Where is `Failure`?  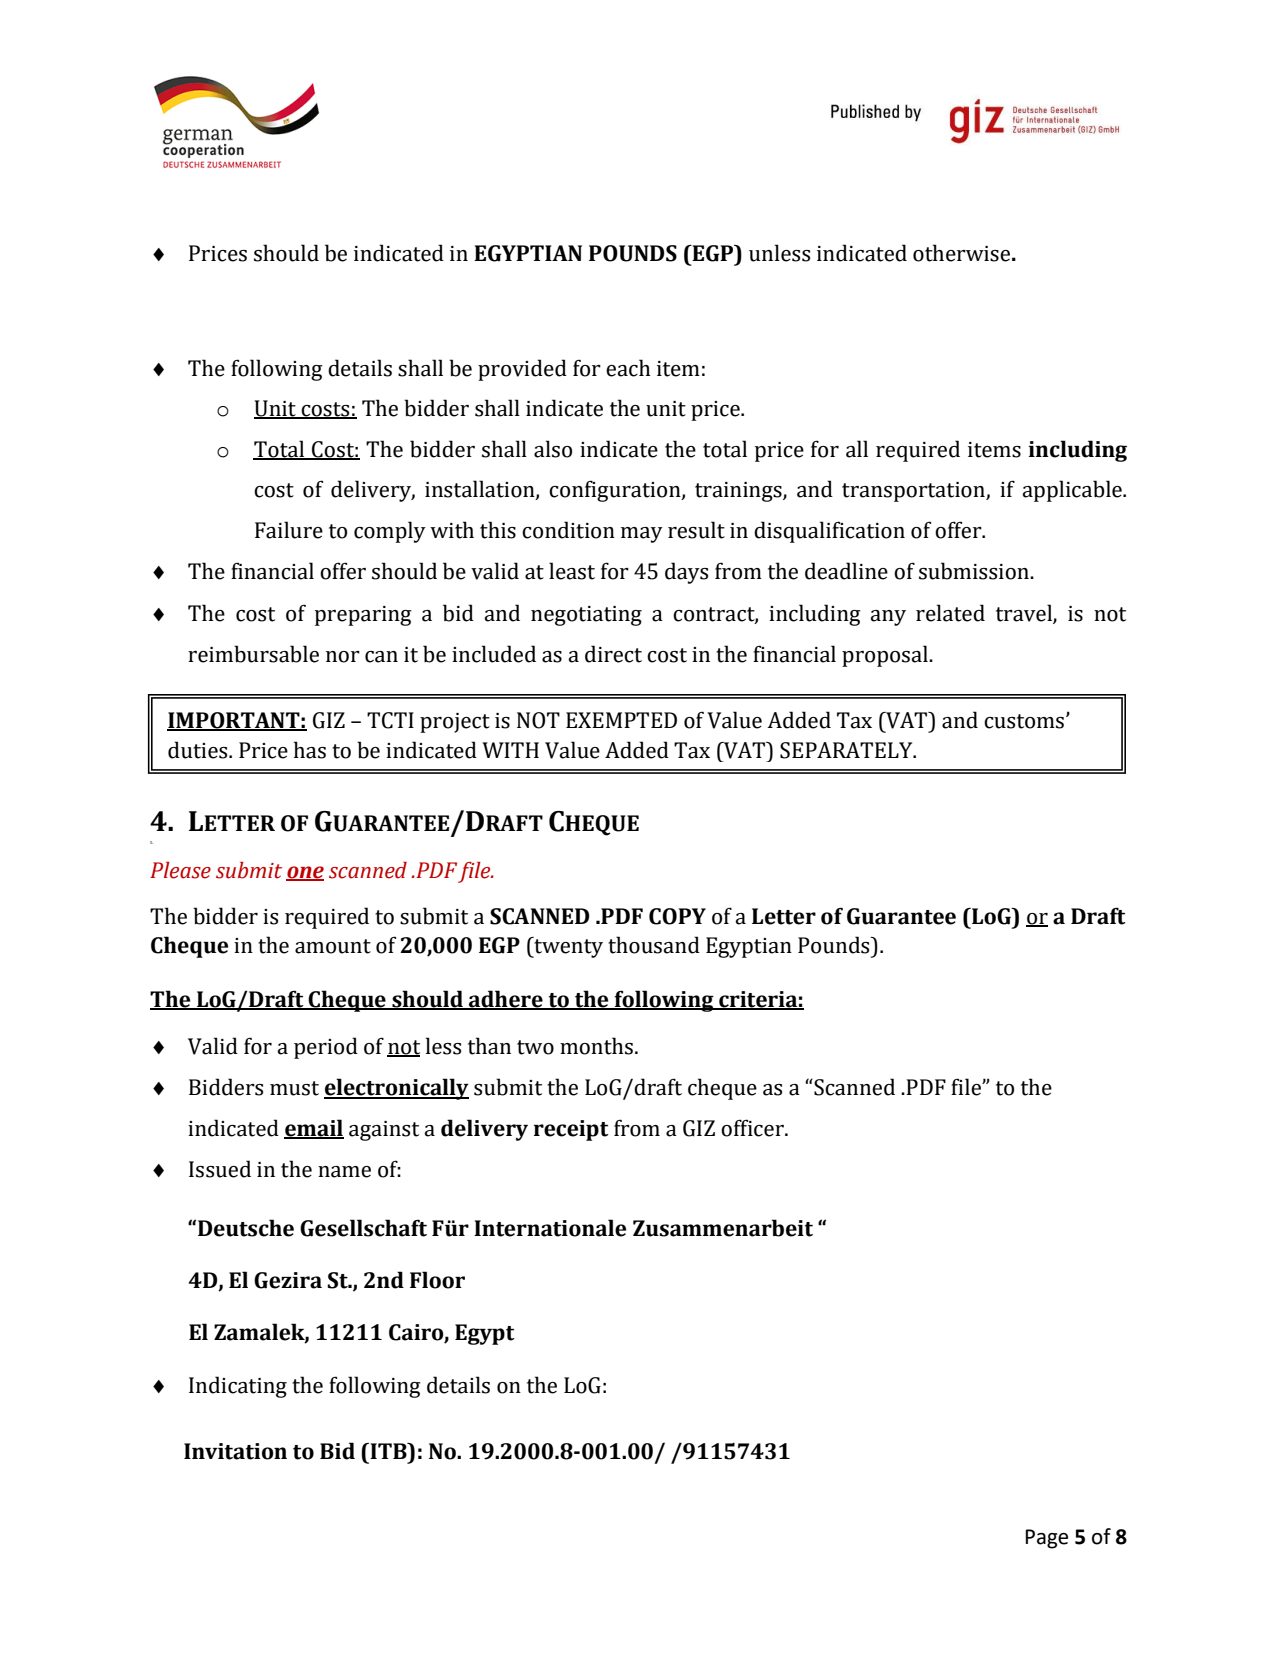 Failure is located at coordinates (289, 530).
